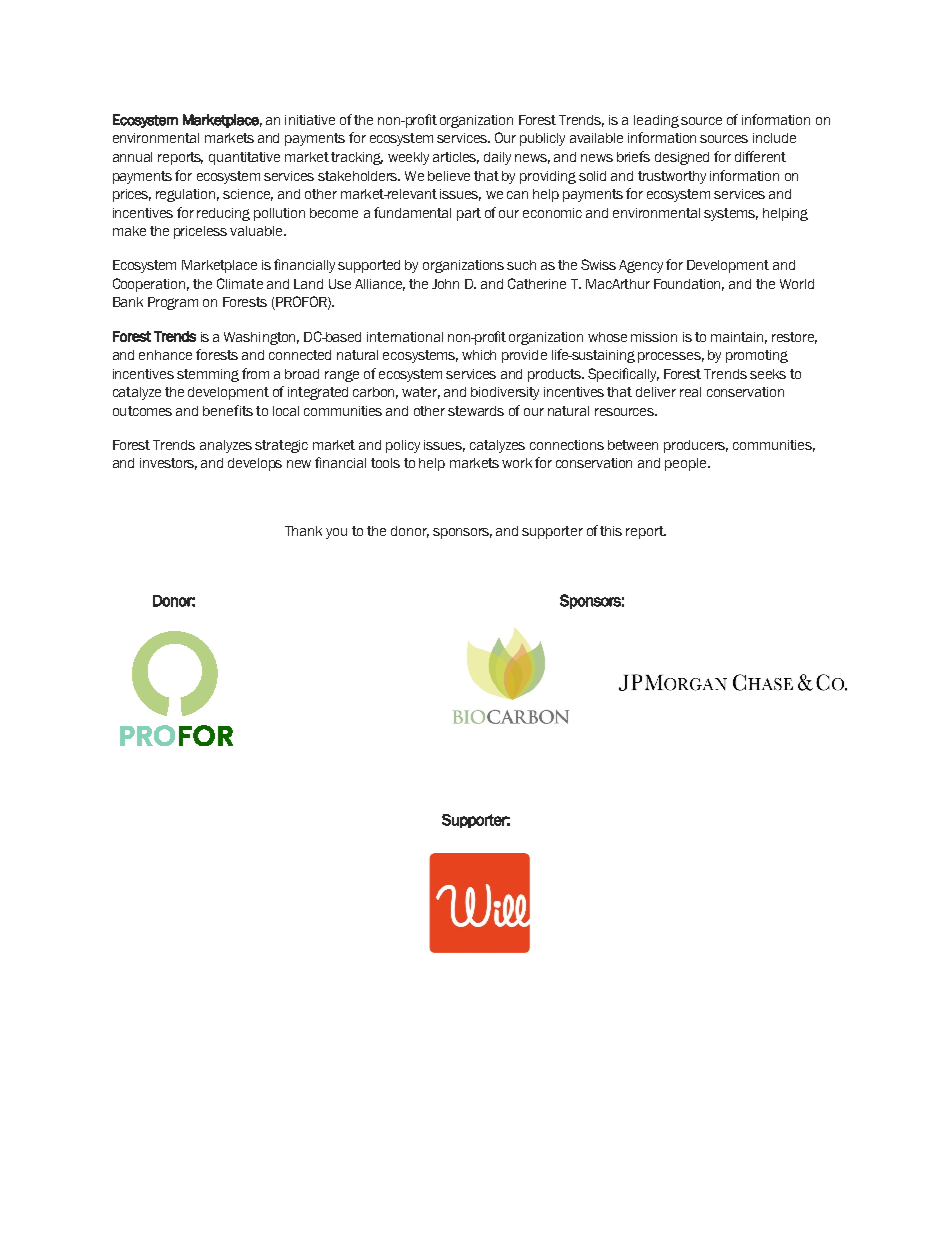  I want to click on stemming, so click(208, 375).
